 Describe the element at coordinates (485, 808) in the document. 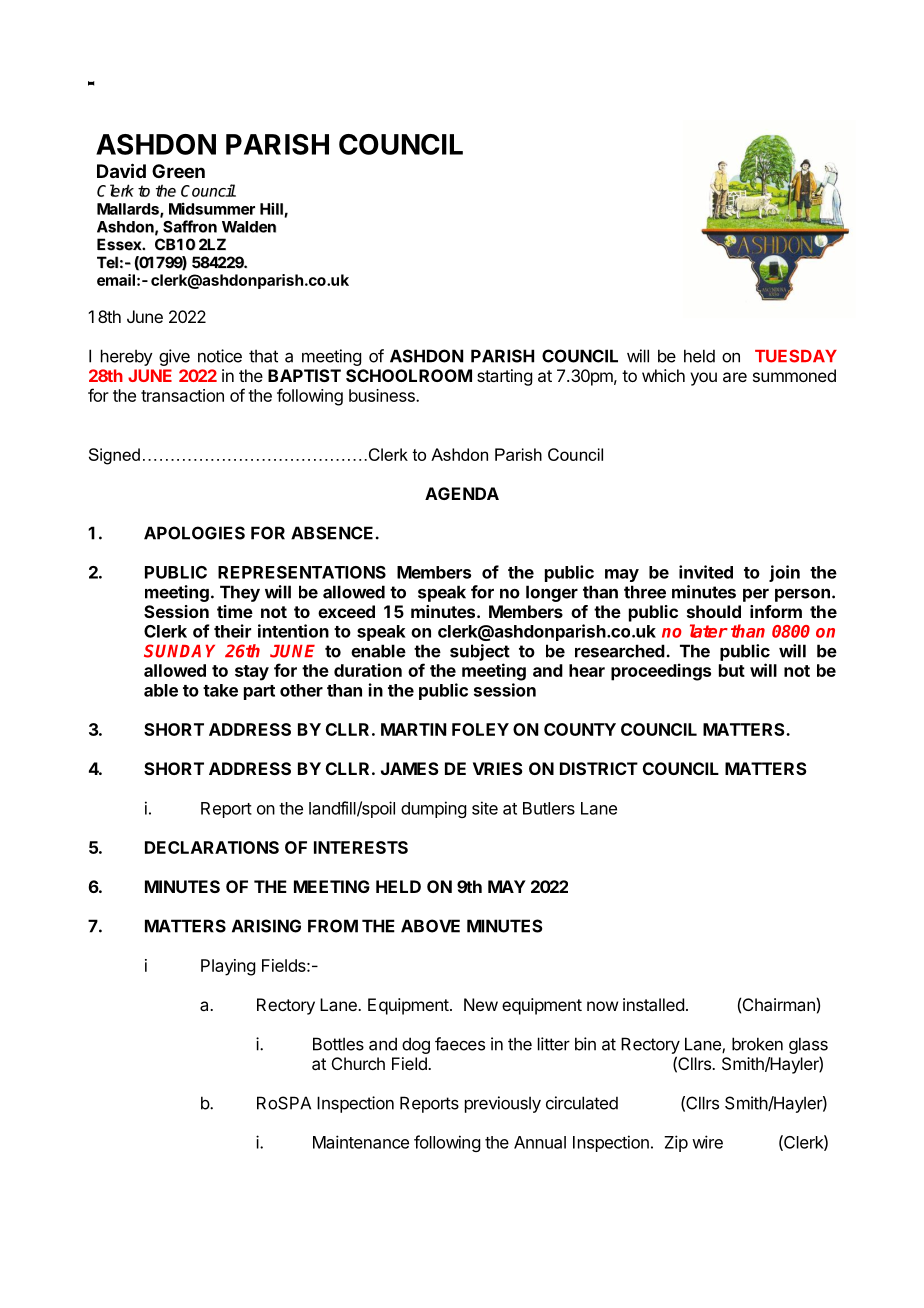

I see `site` at that location.
